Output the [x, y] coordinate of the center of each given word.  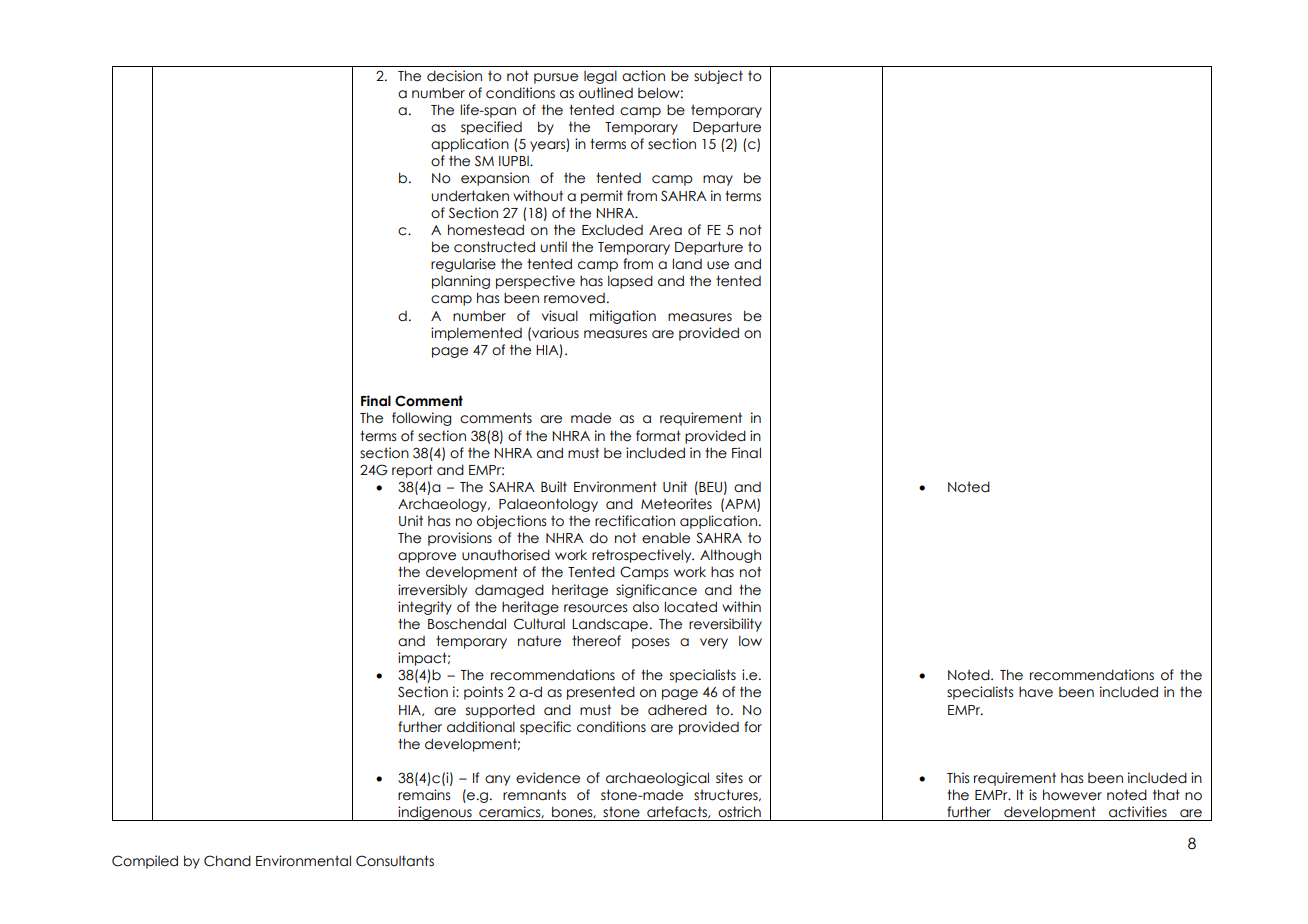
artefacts [678, 812]
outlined [606, 93]
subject [718, 77]
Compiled [145, 862]
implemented [476, 334]
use [718, 265]
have [1036, 692]
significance [656, 591]
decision [454, 76]
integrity [425, 608]
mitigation [623, 317]
